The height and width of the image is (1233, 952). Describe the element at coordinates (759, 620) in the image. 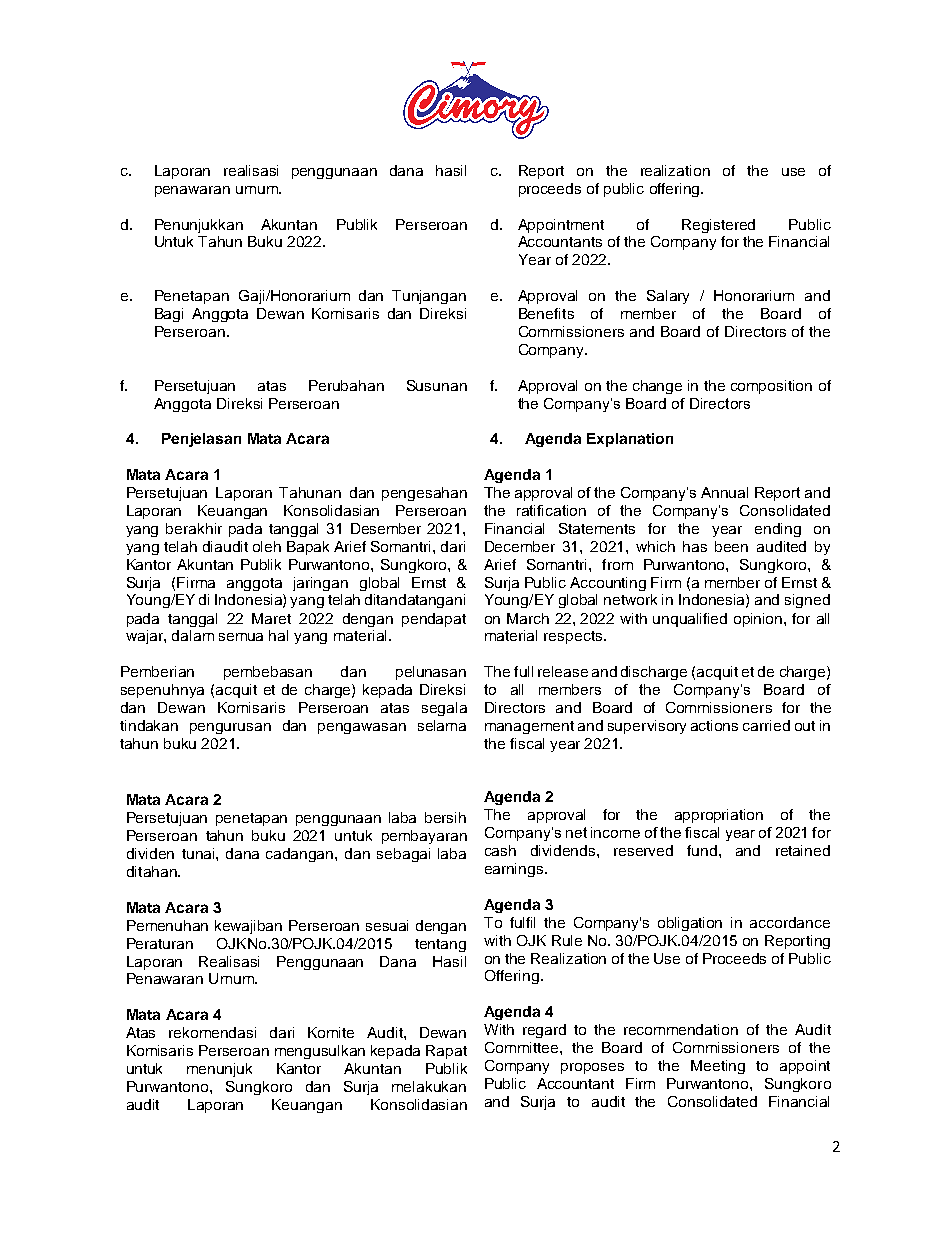

I see `opinion` at that location.
